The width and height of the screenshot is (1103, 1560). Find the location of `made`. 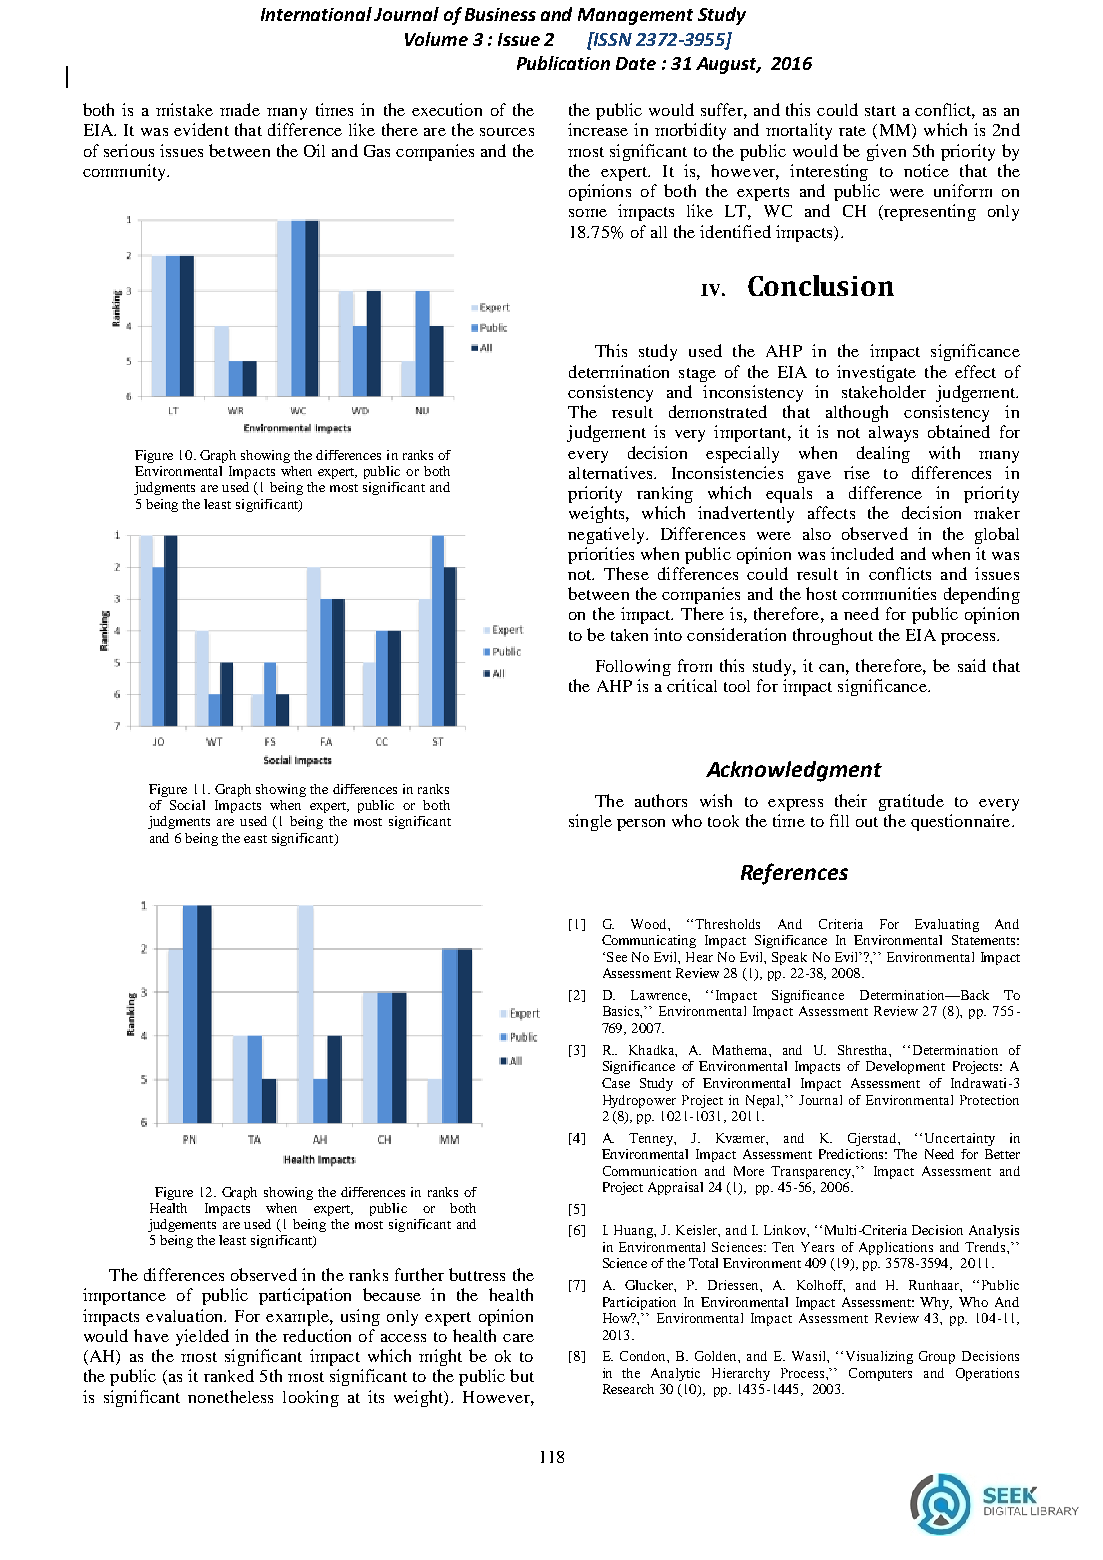

made is located at coordinates (240, 109).
